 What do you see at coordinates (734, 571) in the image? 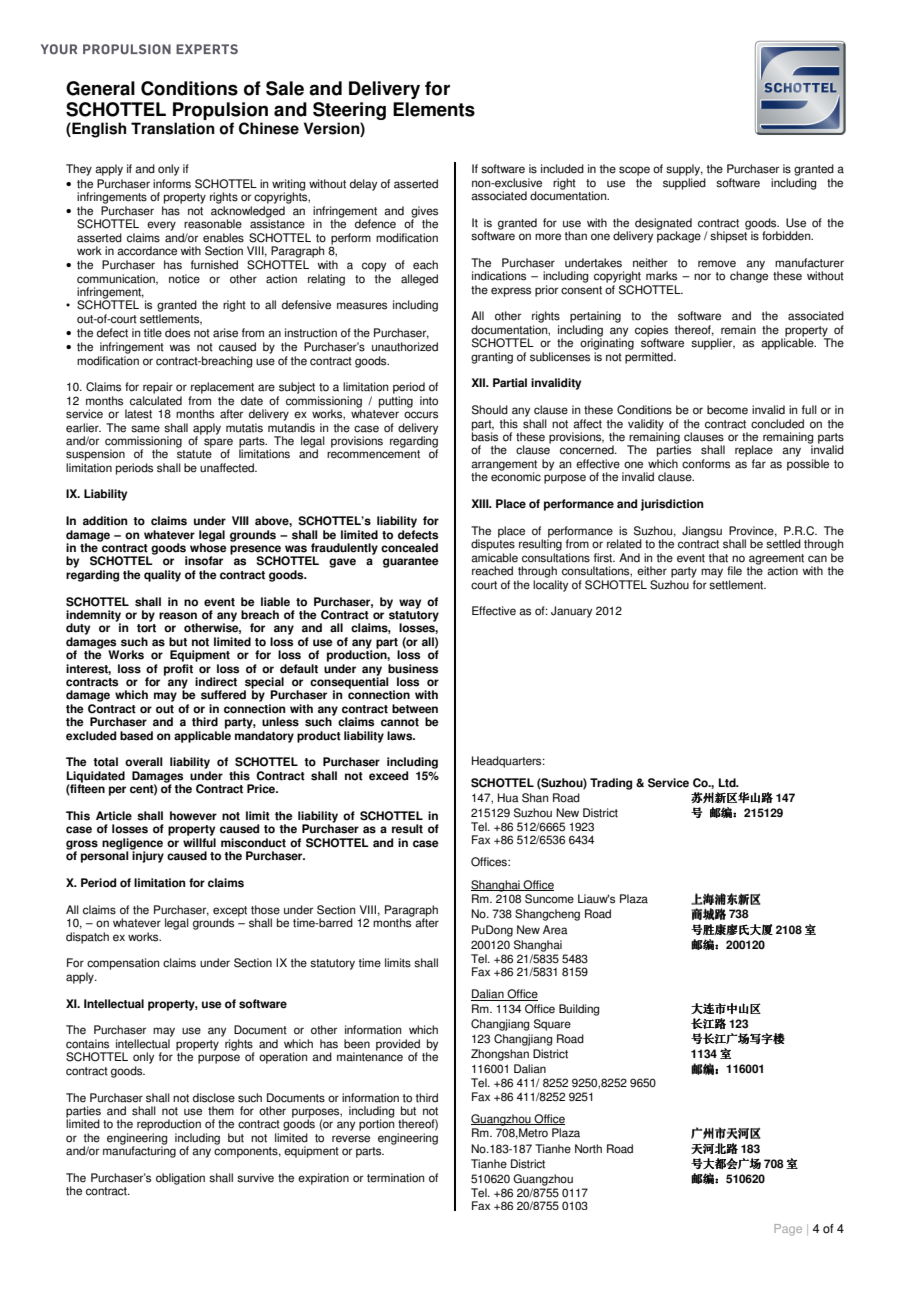
I see `file` at bounding box center [734, 571].
